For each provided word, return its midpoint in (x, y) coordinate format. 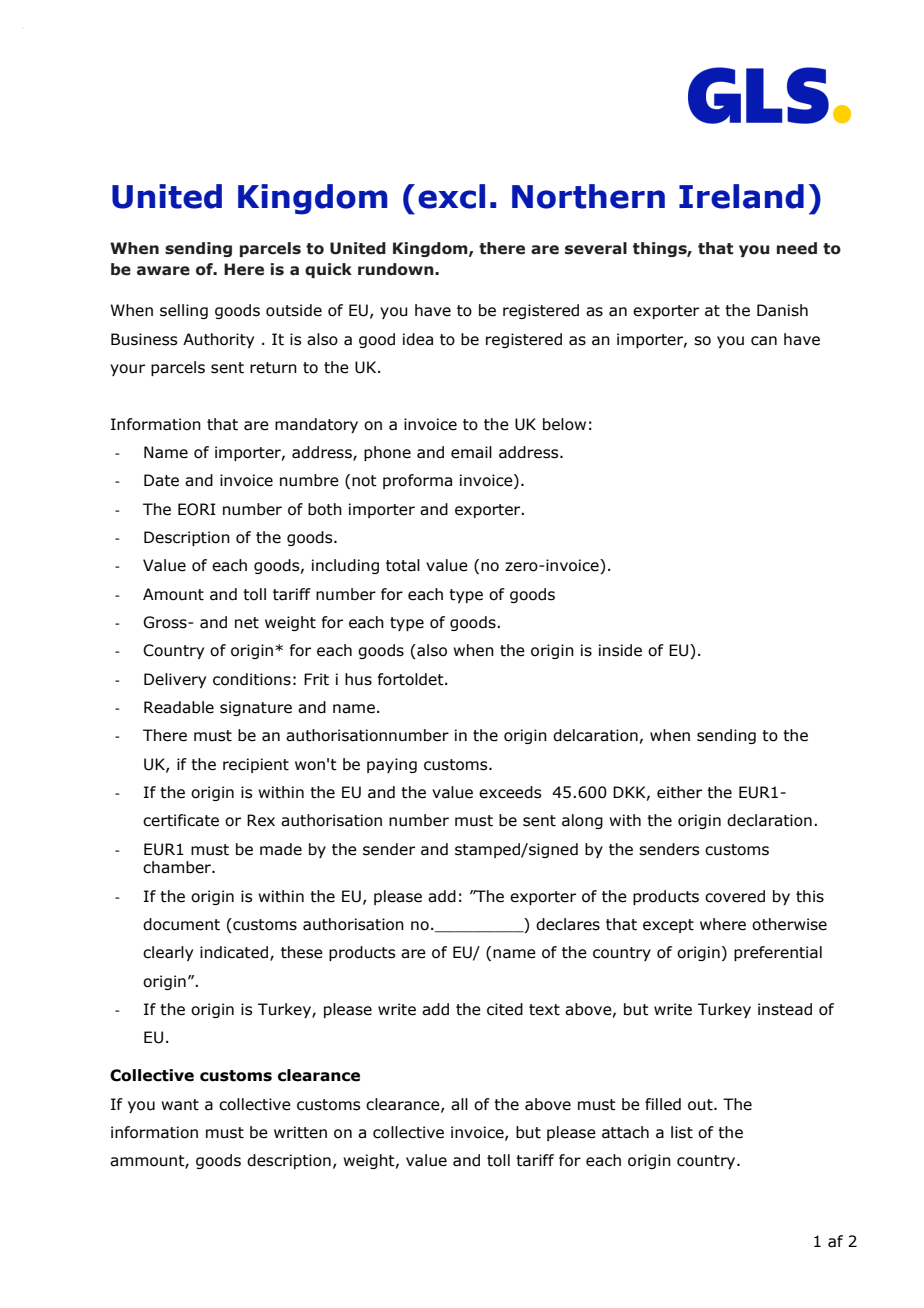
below (564, 424)
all (459, 1104)
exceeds (510, 792)
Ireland (741, 196)
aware (163, 271)
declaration (769, 820)
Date (161, 480)
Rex (261, 820)
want (180, 1105)
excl (451, 196)
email (471, 452)
